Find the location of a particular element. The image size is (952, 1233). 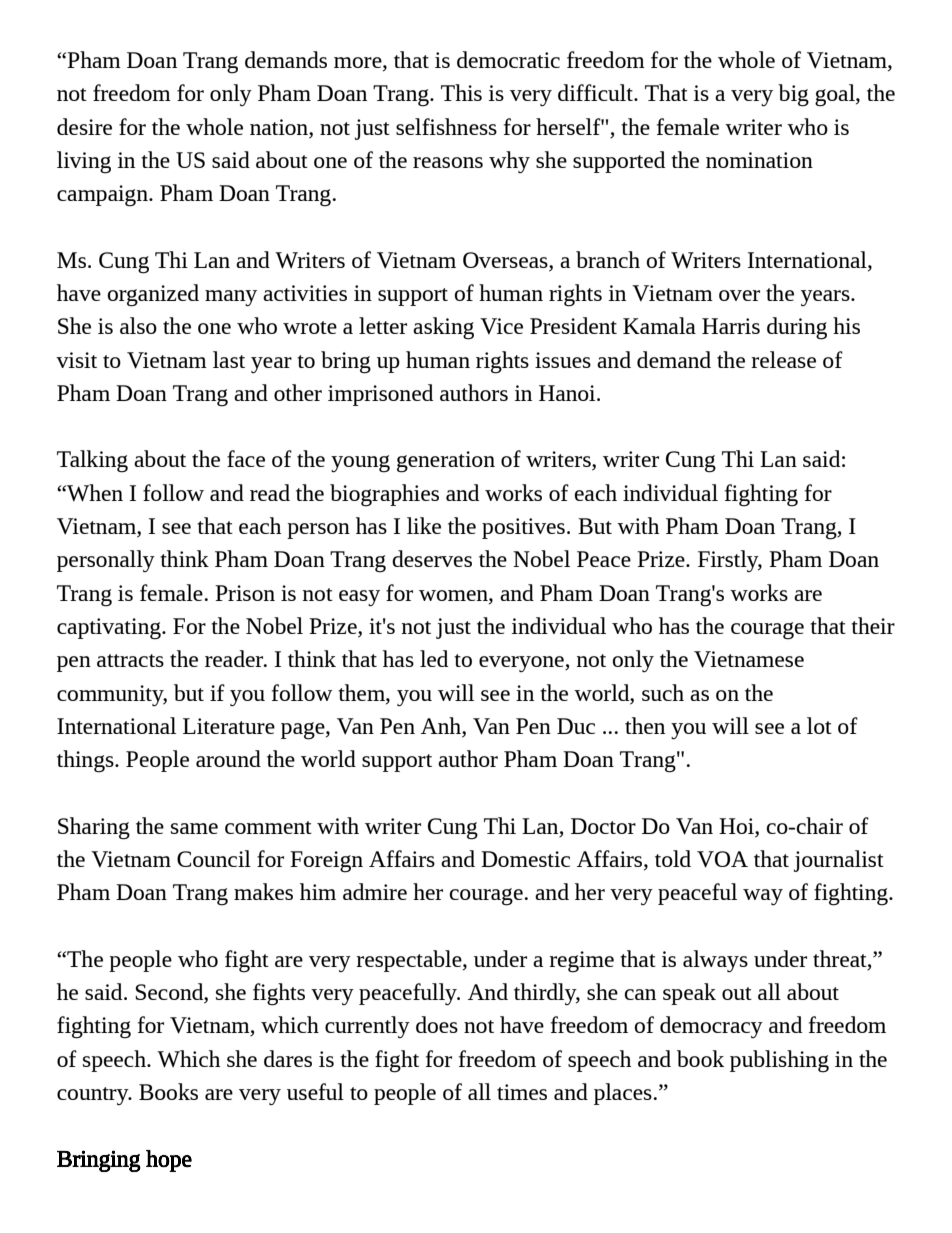

led is located at coordinates (434, 658).
